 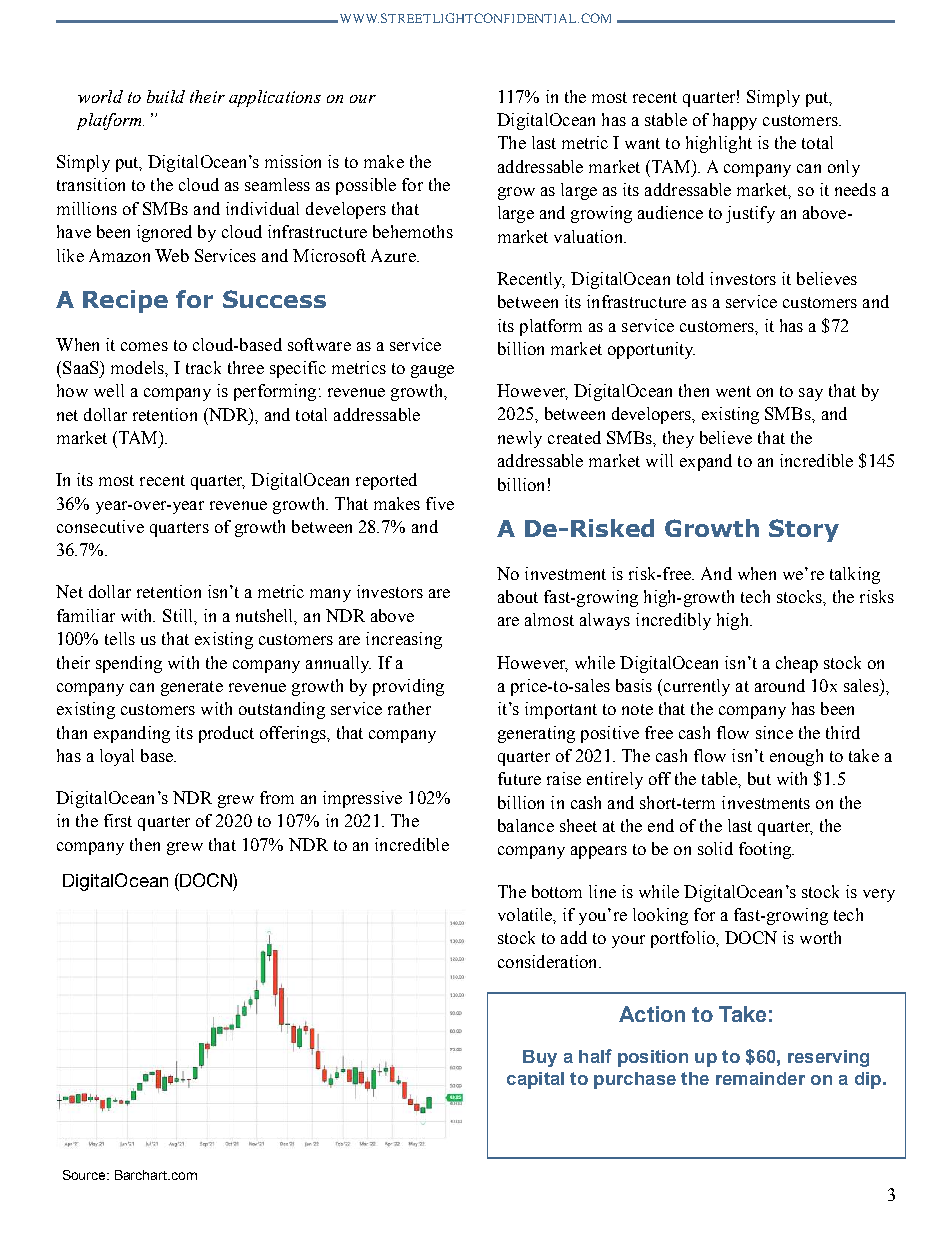 What do you see at coordinates (404, 640) in the screenshot?
I see `increasing` at bounding box center [404, 640].
